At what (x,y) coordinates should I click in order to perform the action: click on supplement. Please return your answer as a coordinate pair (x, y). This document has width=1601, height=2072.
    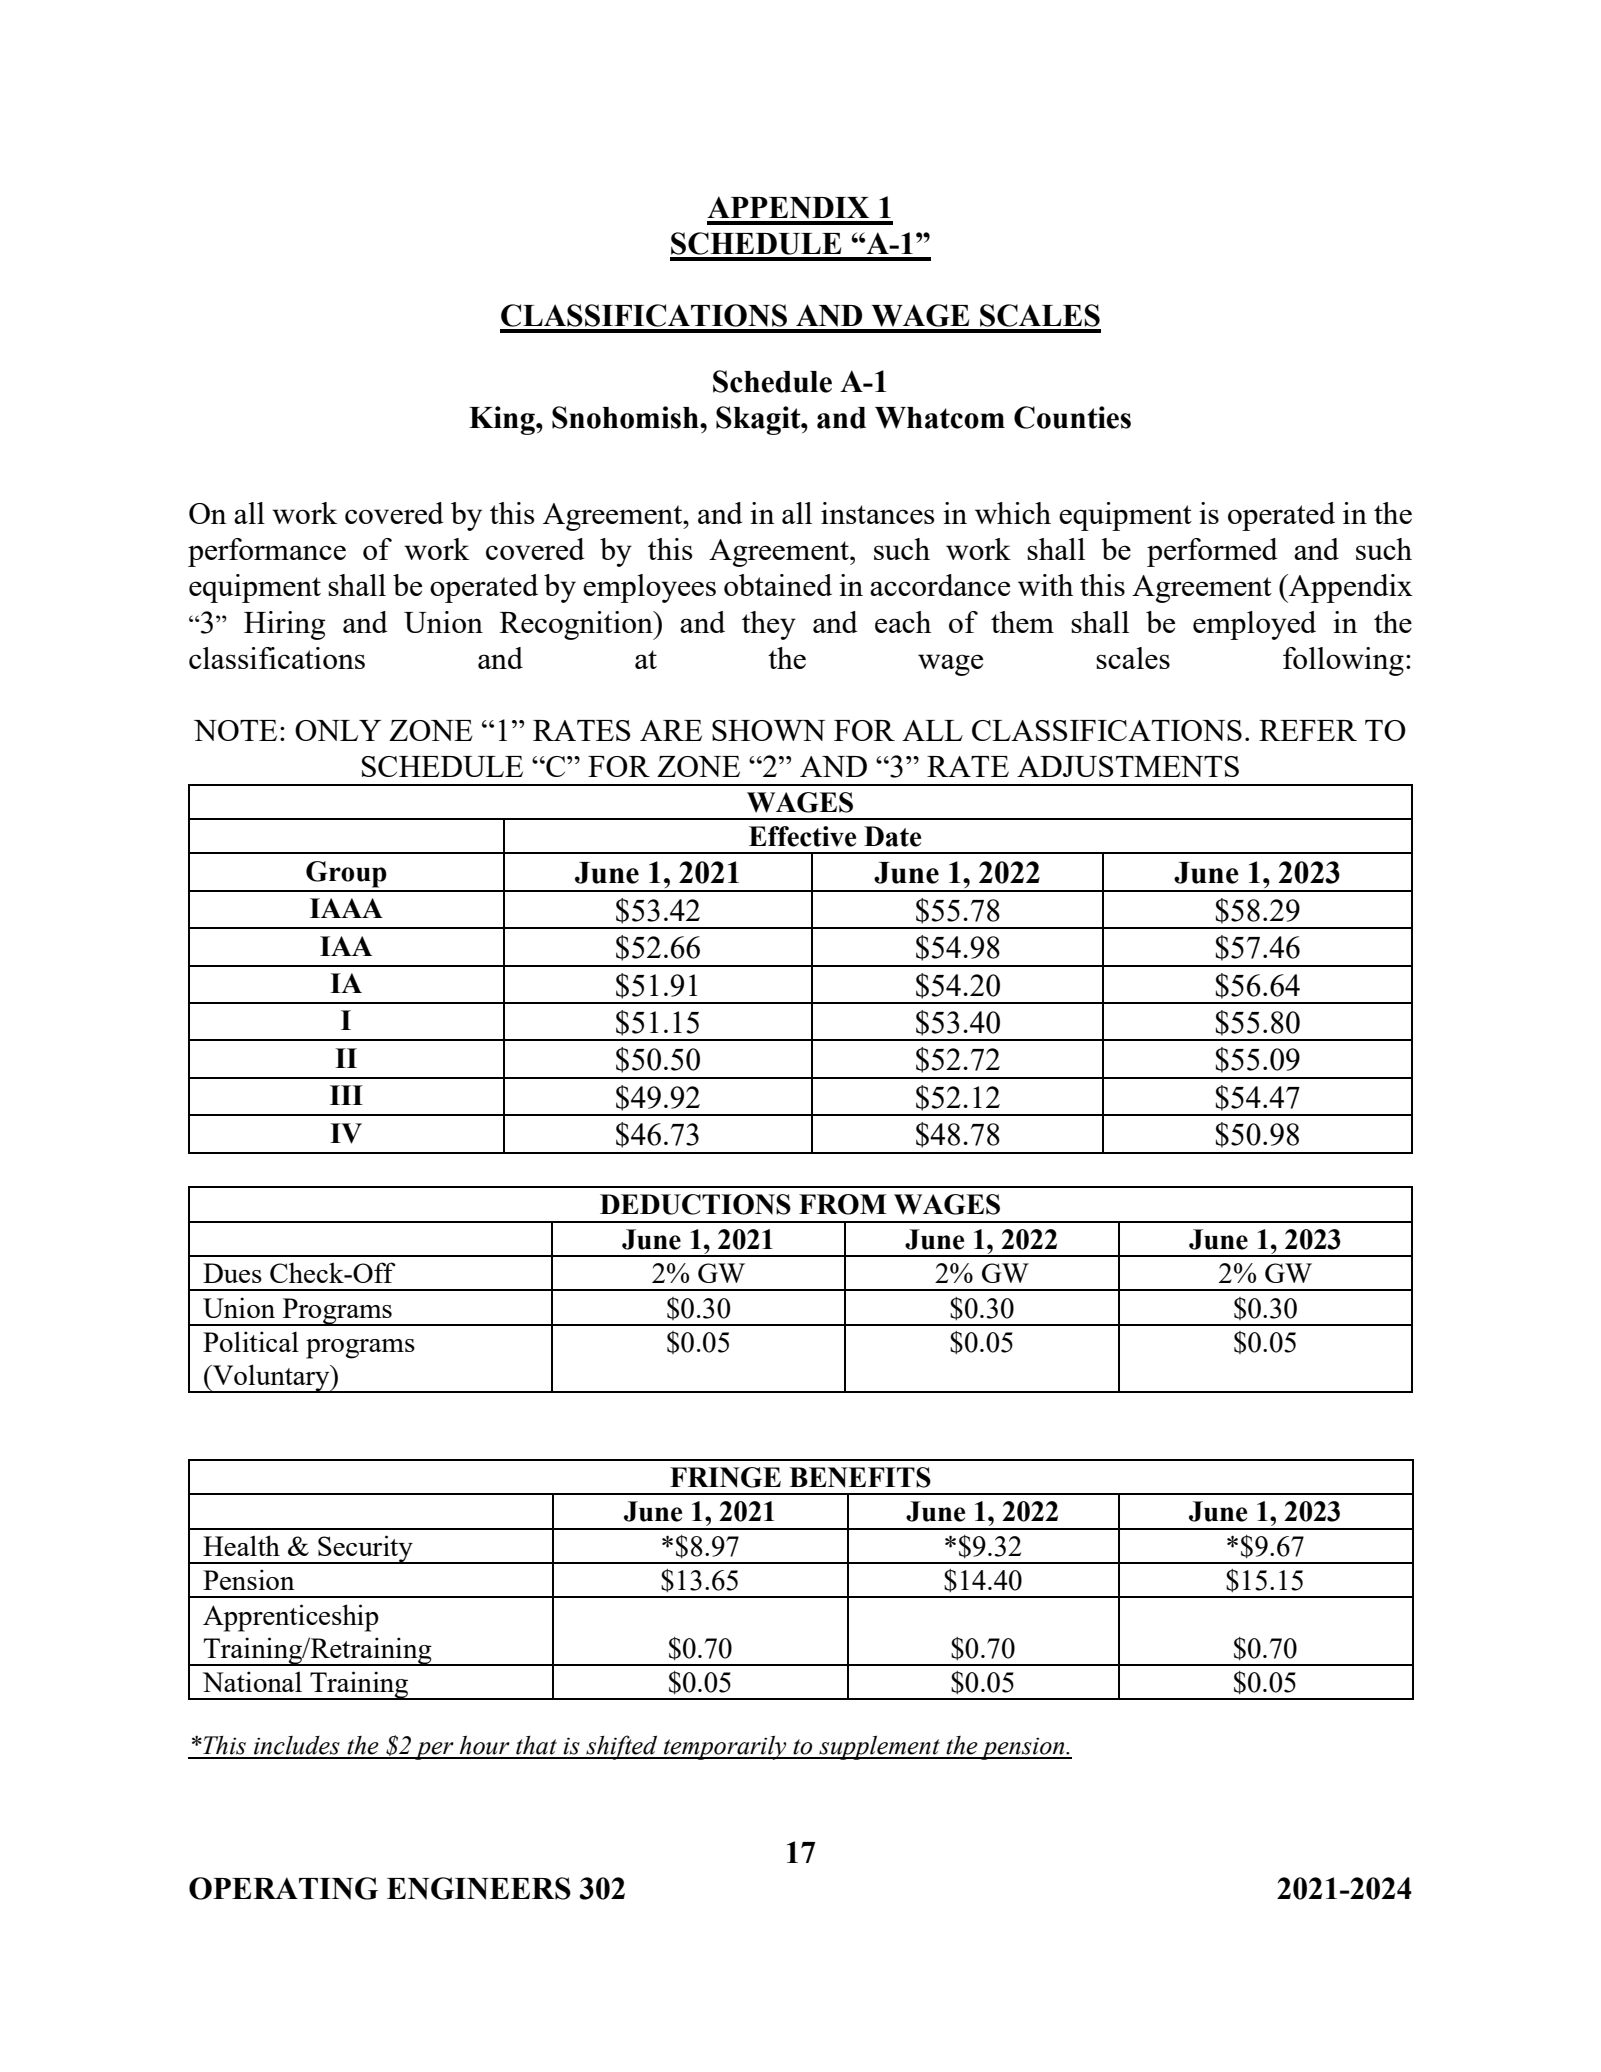
    Looking at the image, I should click on (879, 1747).
